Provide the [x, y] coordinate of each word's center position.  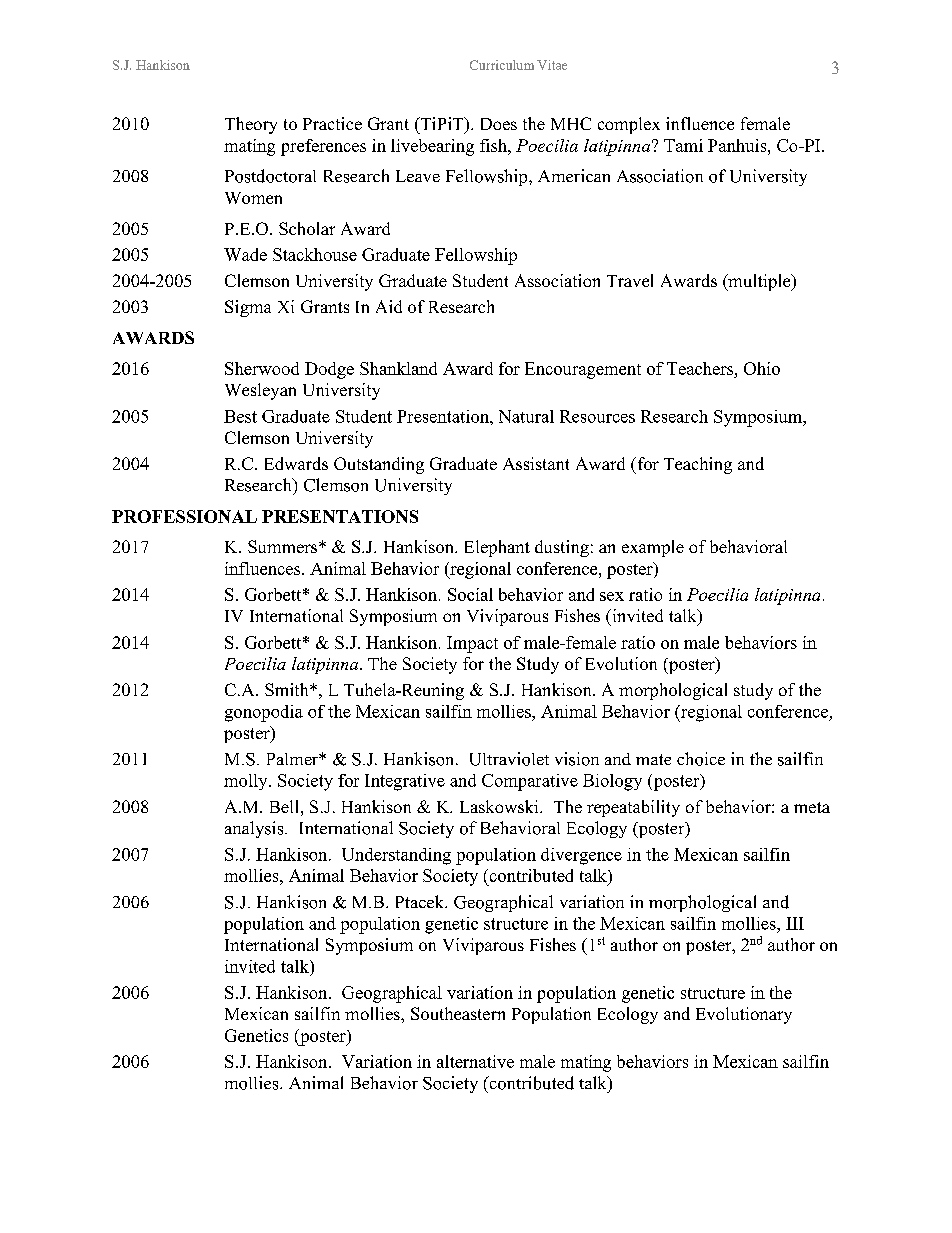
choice [701, 759]
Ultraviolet [509, 759]
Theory [251, 125]
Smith [288, 689]
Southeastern [458, 1013]
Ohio [762, 368]
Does [499, 124]
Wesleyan [260, 391]
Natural [526, 416]
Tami [683, 145]
